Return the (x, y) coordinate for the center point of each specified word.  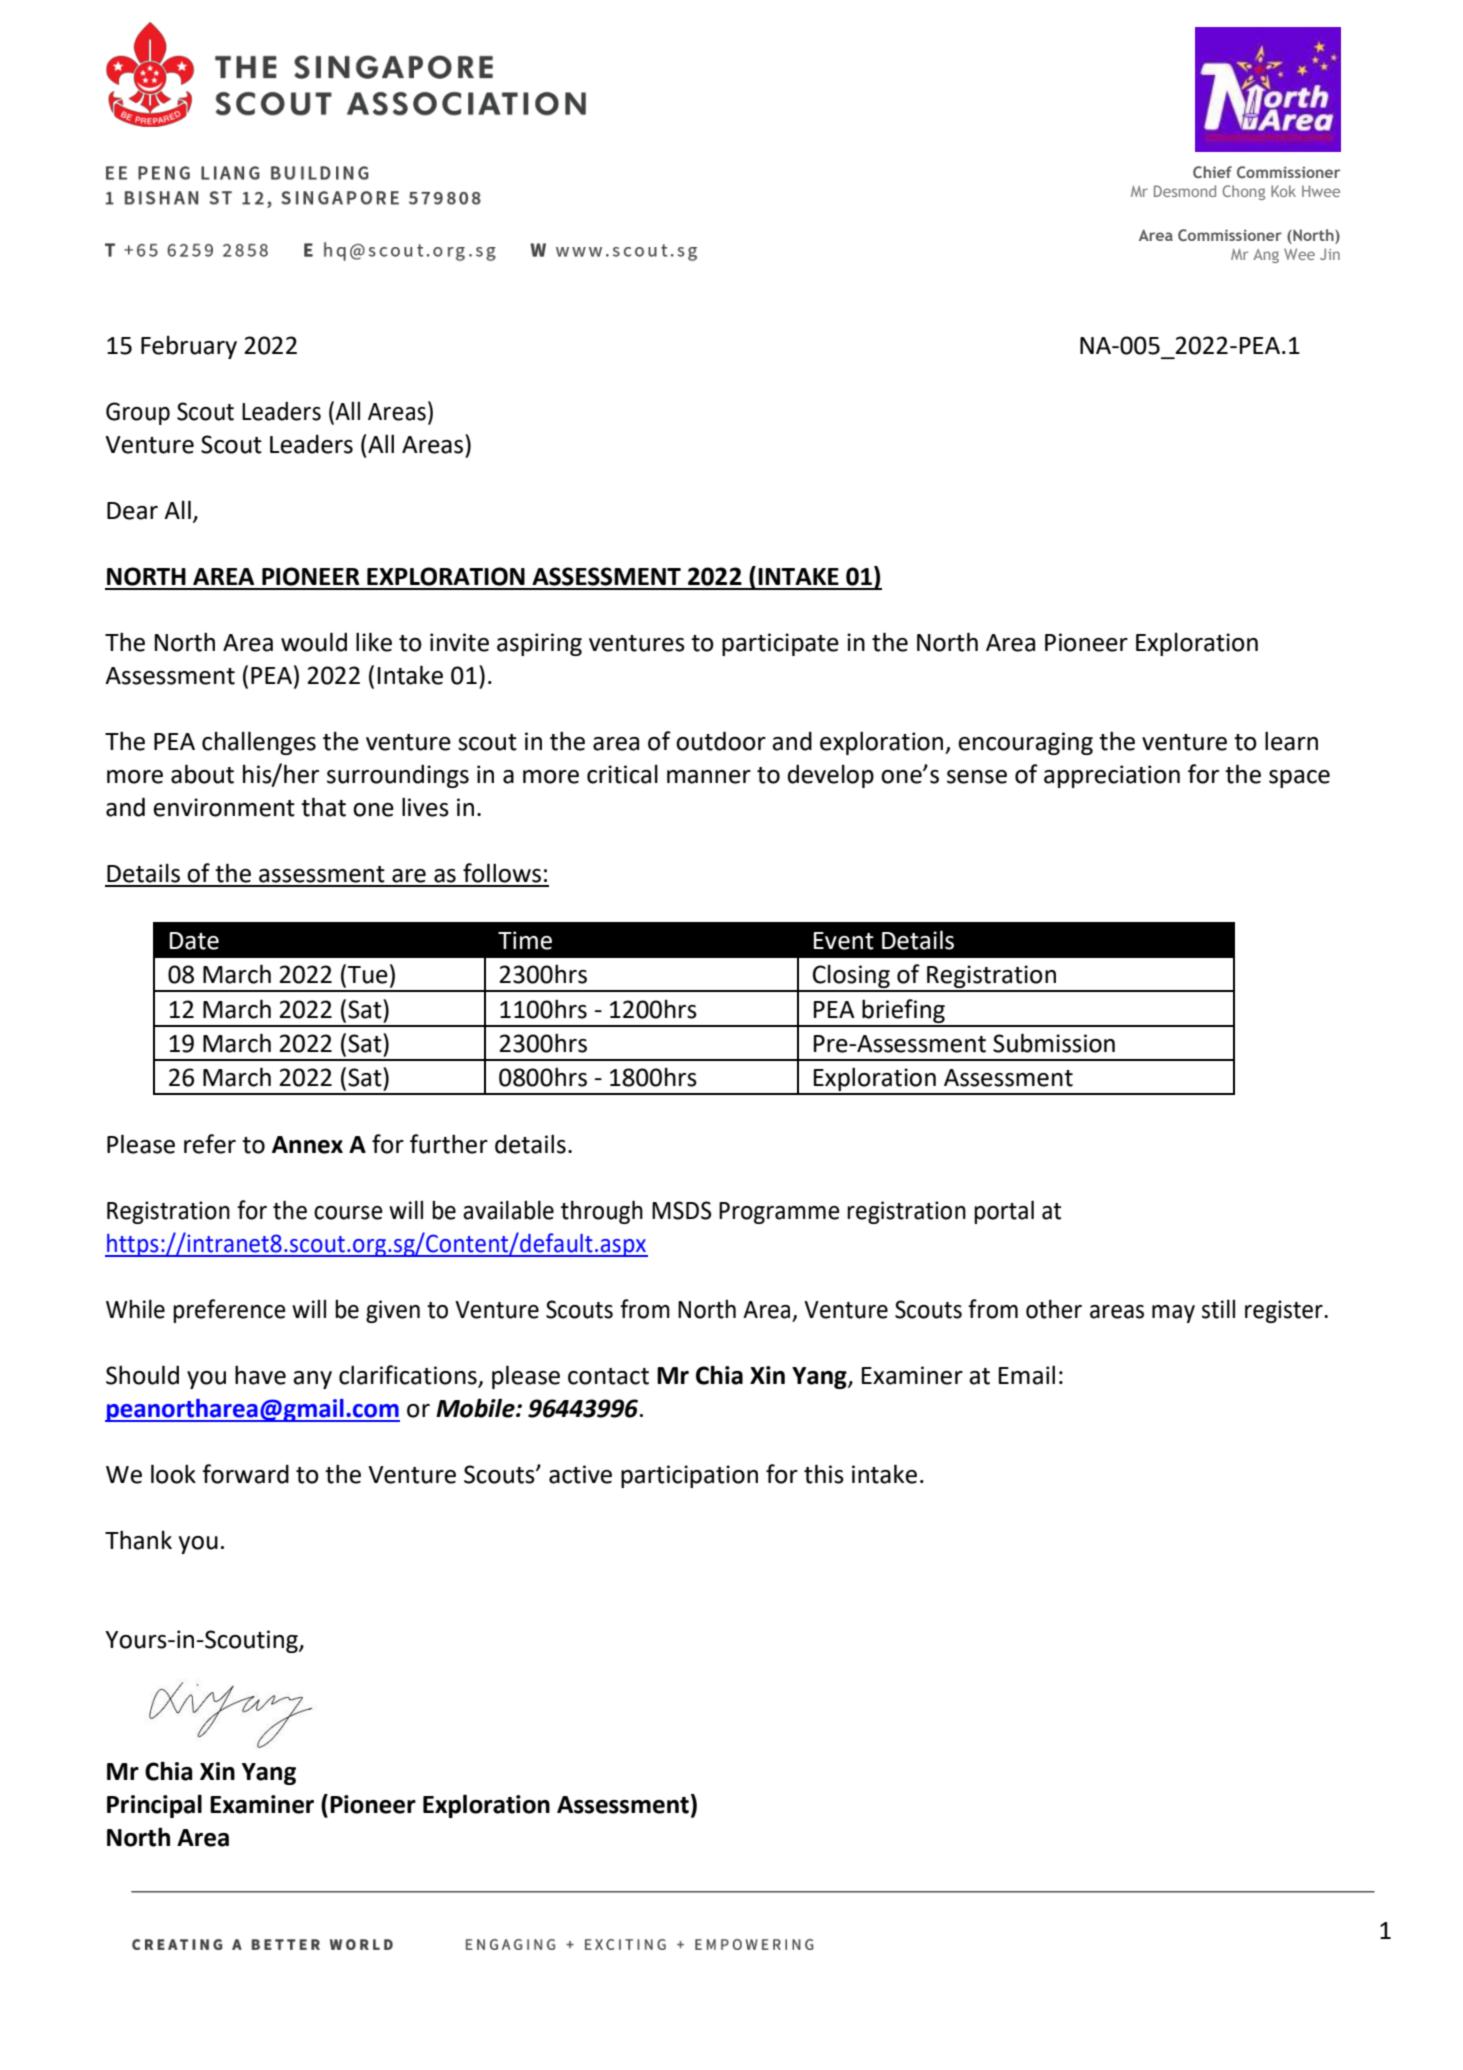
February (189, 347)
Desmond (1185, 191)
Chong (1243, 192)
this (824, 1474)
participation (689, 1476)
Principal (154, 1806)
